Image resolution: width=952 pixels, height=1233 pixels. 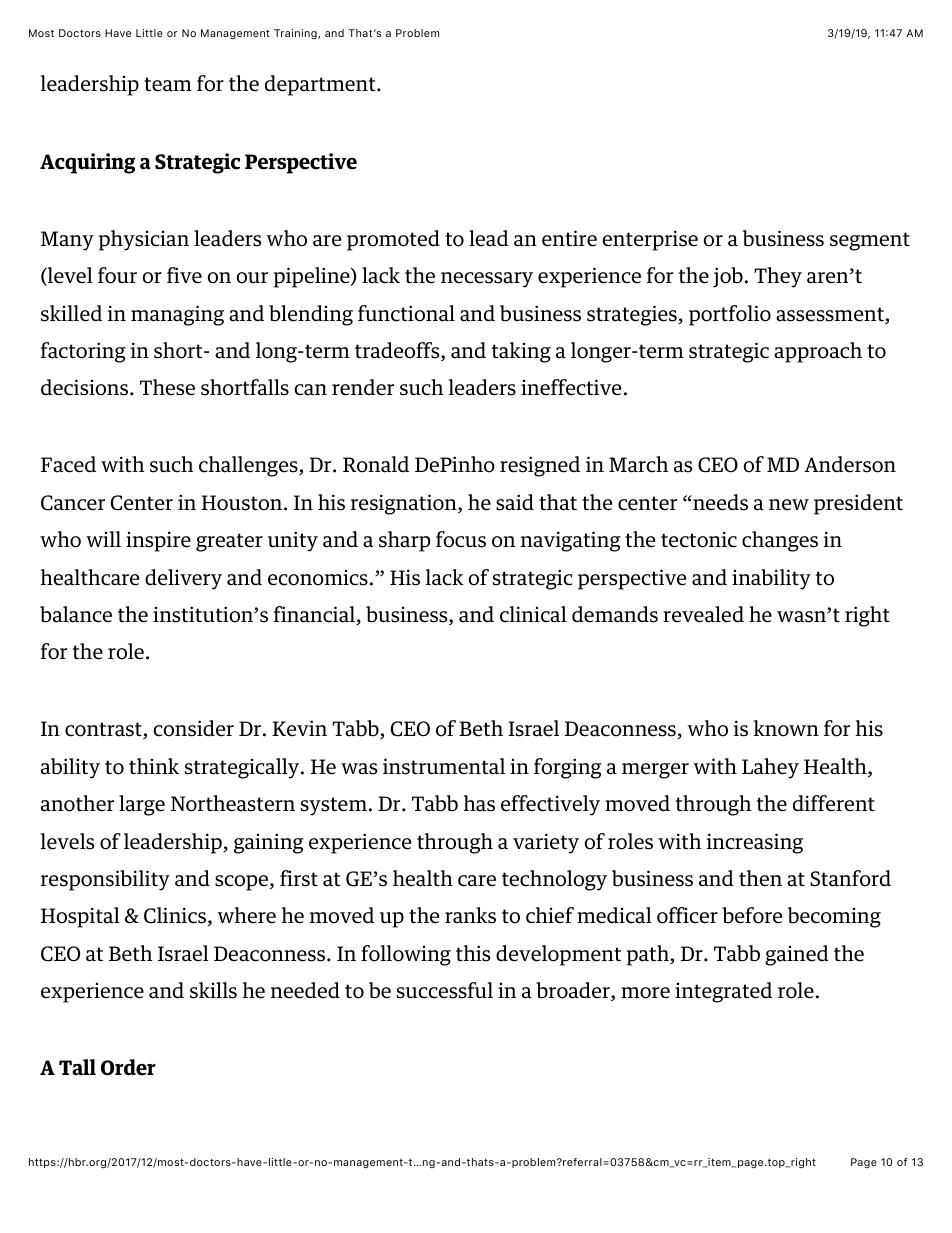 What do you see at coordinates (870, 241) in the image?
I see `segment` at bounding box center [870, 241].
